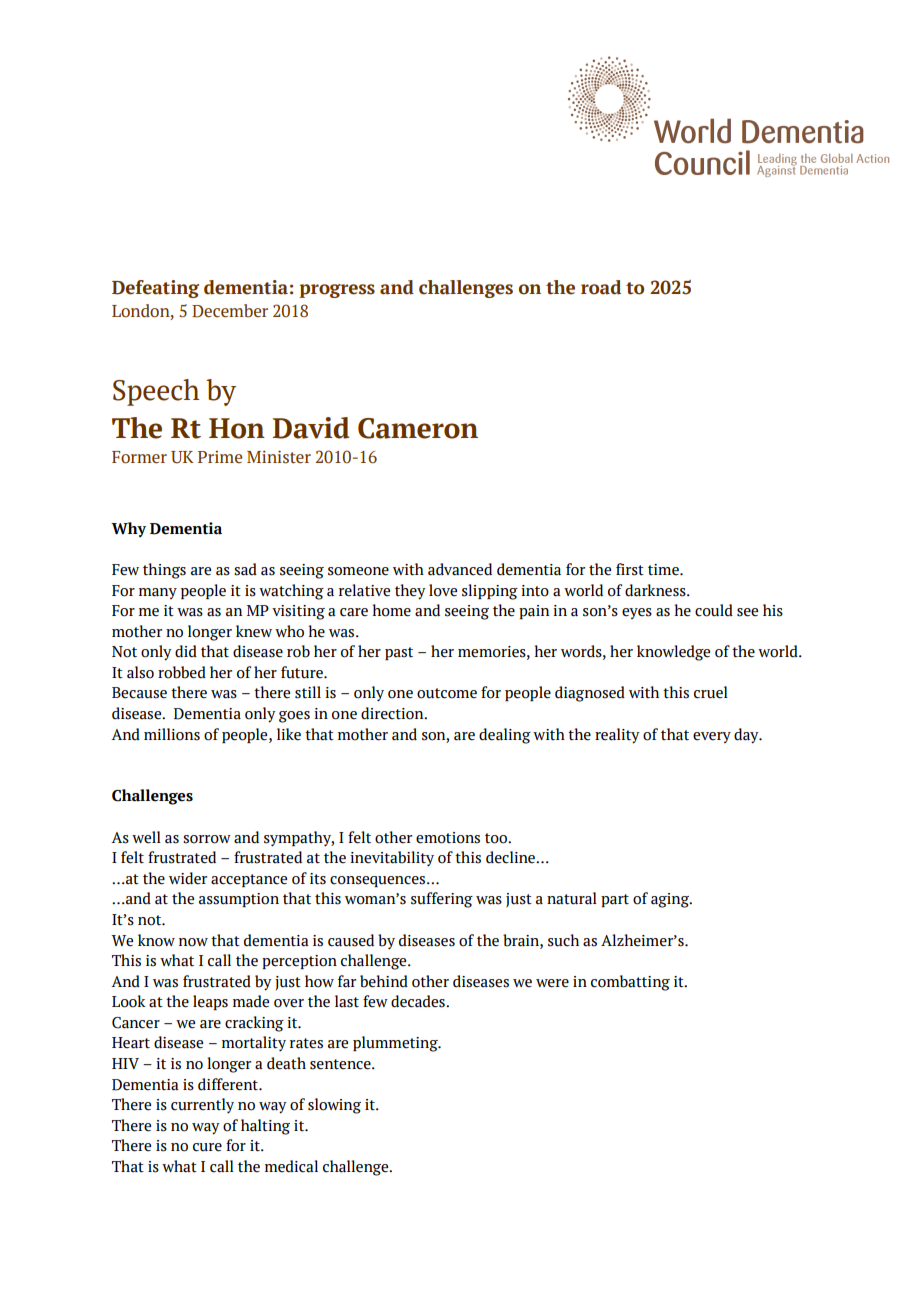 This page has width=924, height=1308. Describe the element at coordinates (230, 311) in the page. I see `December` at that location.
